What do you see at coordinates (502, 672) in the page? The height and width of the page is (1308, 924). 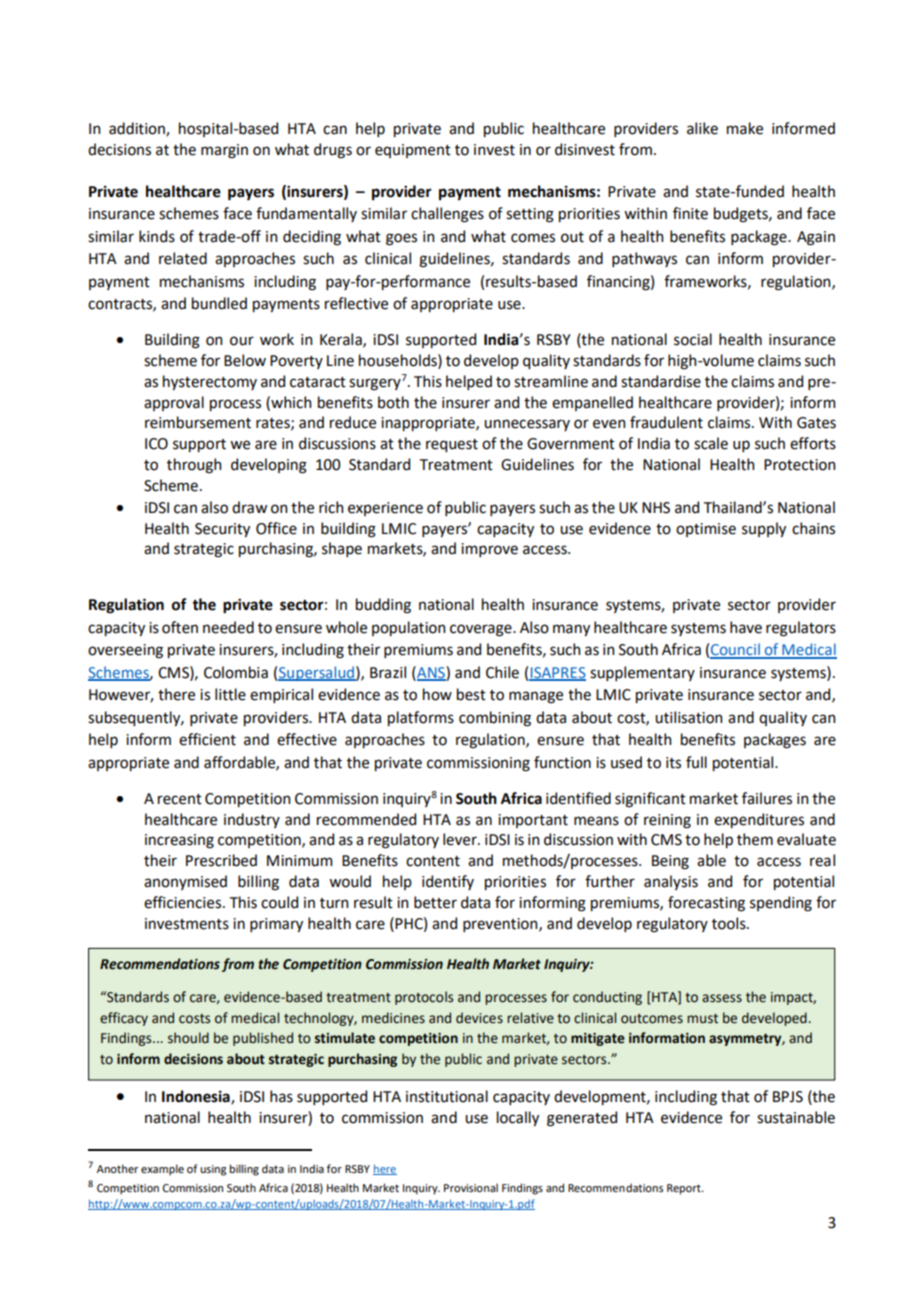 I see `Chile` at bounding box center [502, 672].
